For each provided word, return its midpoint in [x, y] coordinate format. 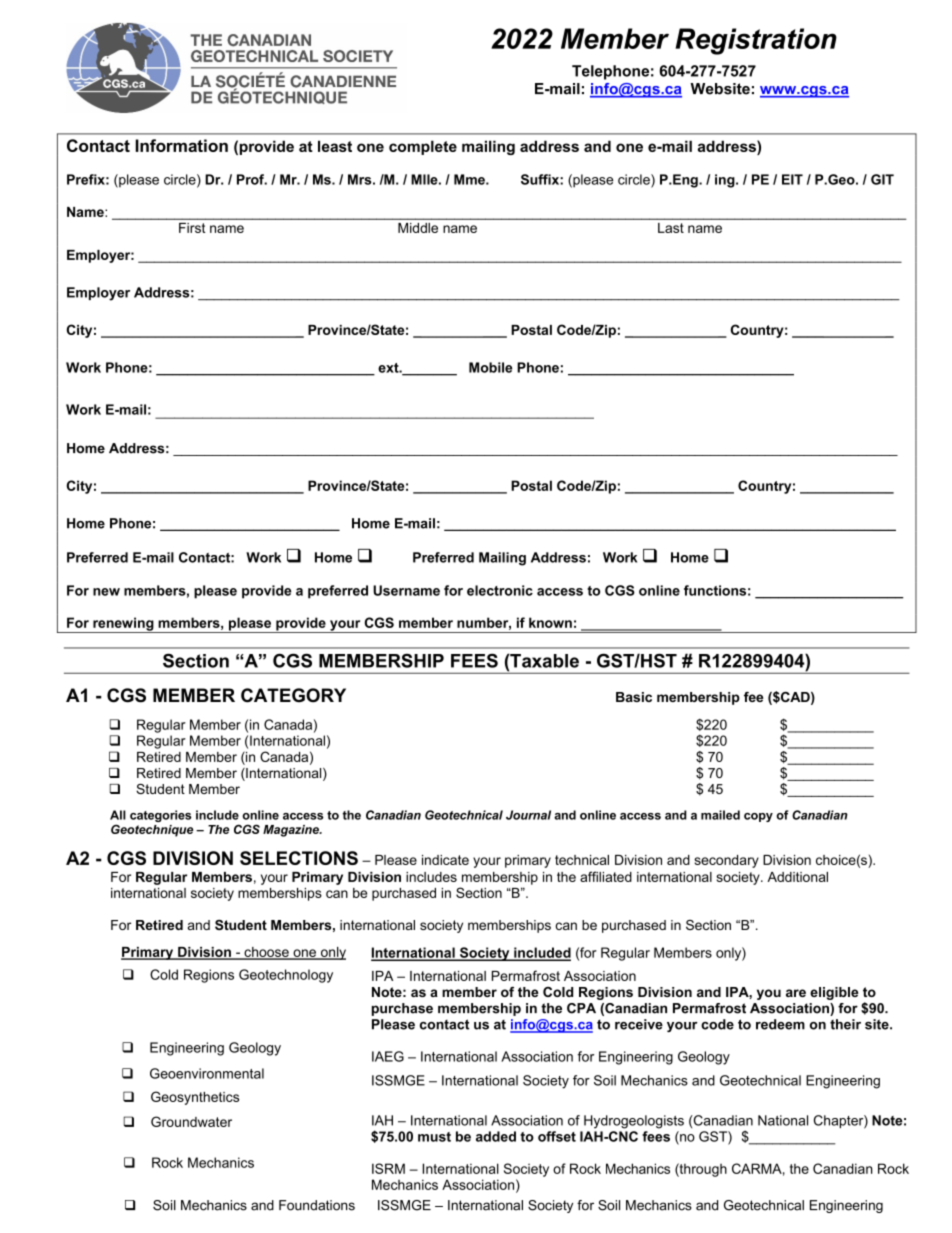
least [335, 146]
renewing [123, 625]
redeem [780, 1024]
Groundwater [191, 1121]
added [496, 1136]
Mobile [490, 367]
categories [161, 816]
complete [423, 147]
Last [671, 228]
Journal [528, 815]
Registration [756, 41]
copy [758, 817]
